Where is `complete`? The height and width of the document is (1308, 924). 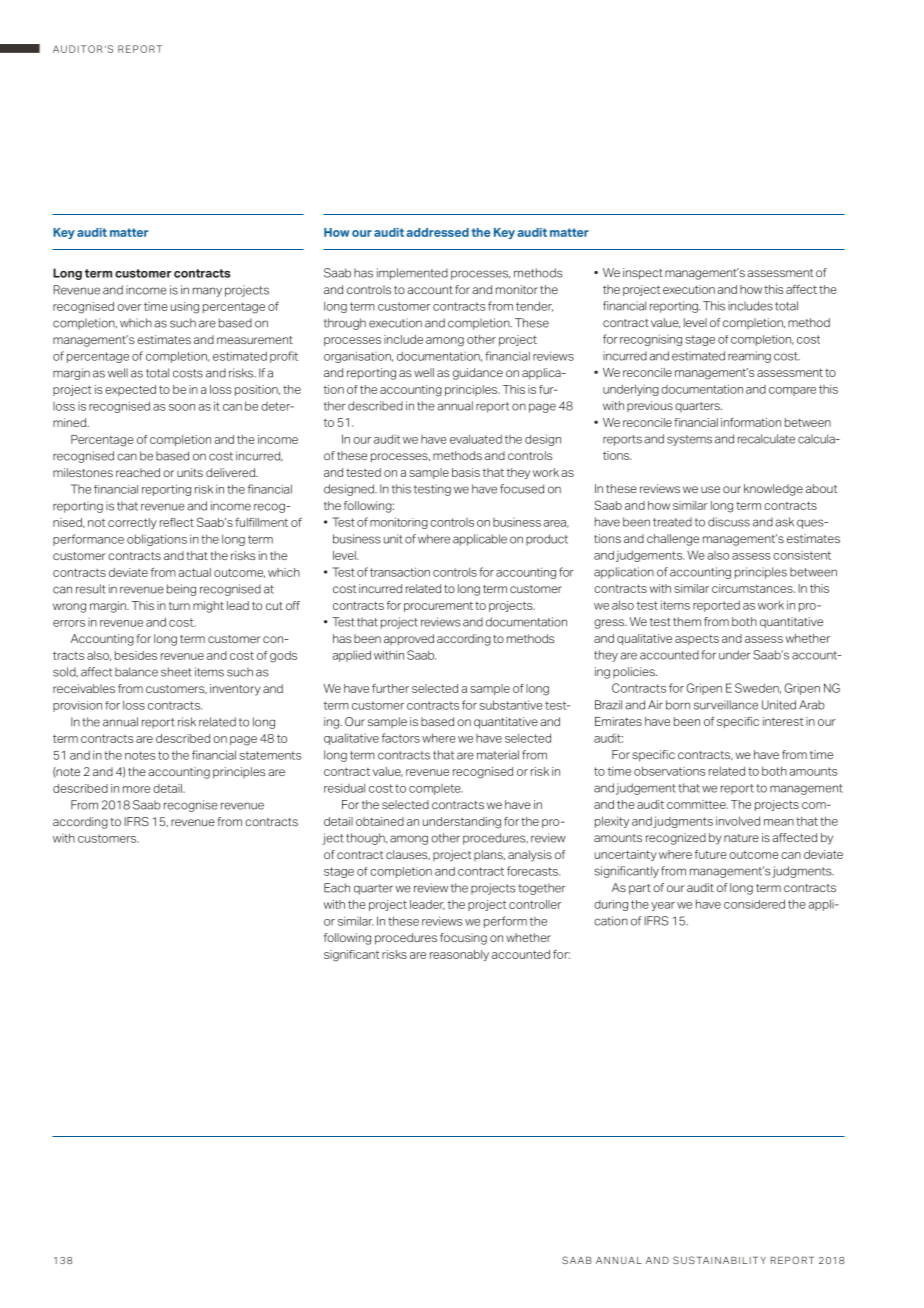
complete is located at coordinates (436, 789).
